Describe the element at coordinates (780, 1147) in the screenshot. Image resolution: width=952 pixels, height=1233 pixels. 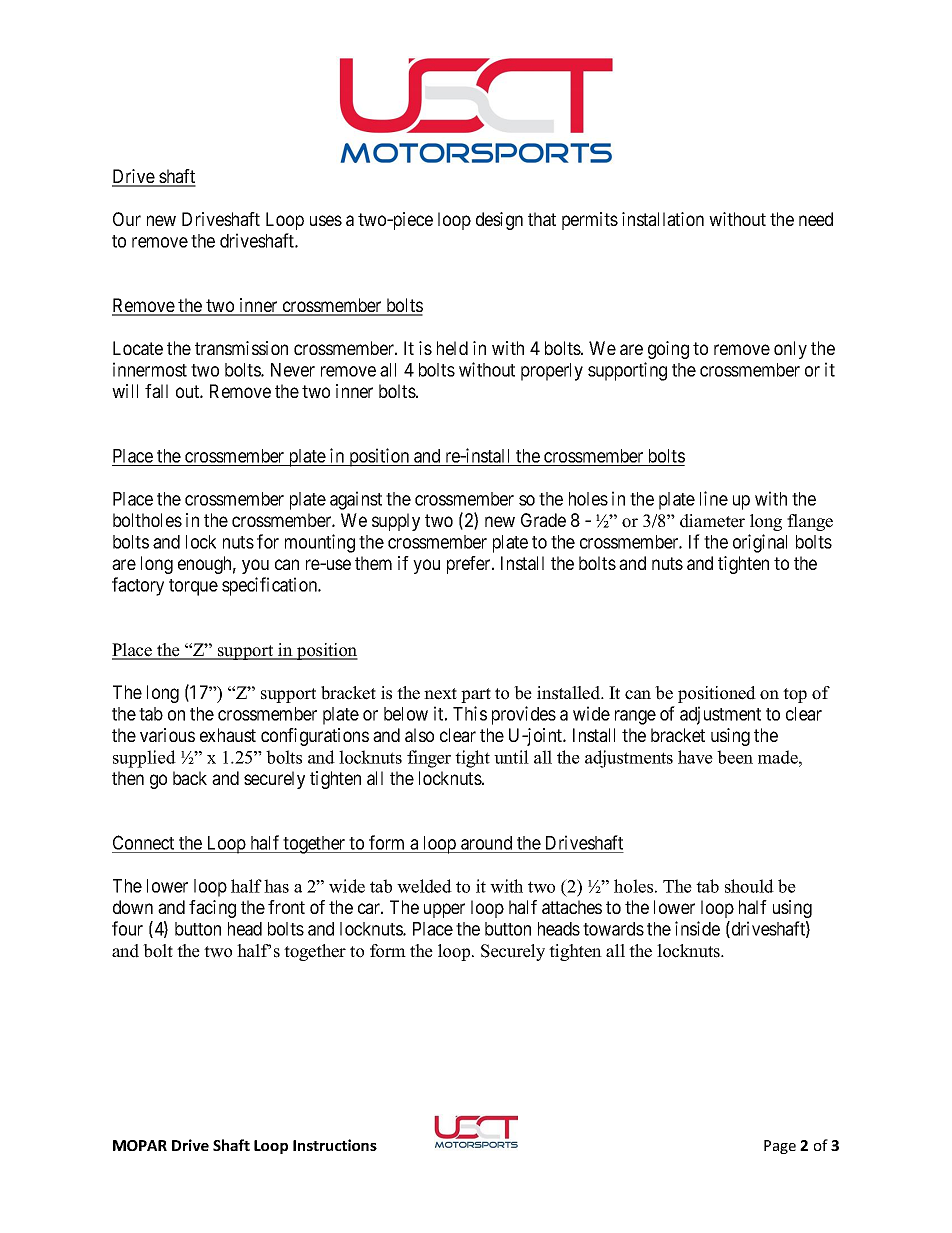
I see `Page` at that location.
